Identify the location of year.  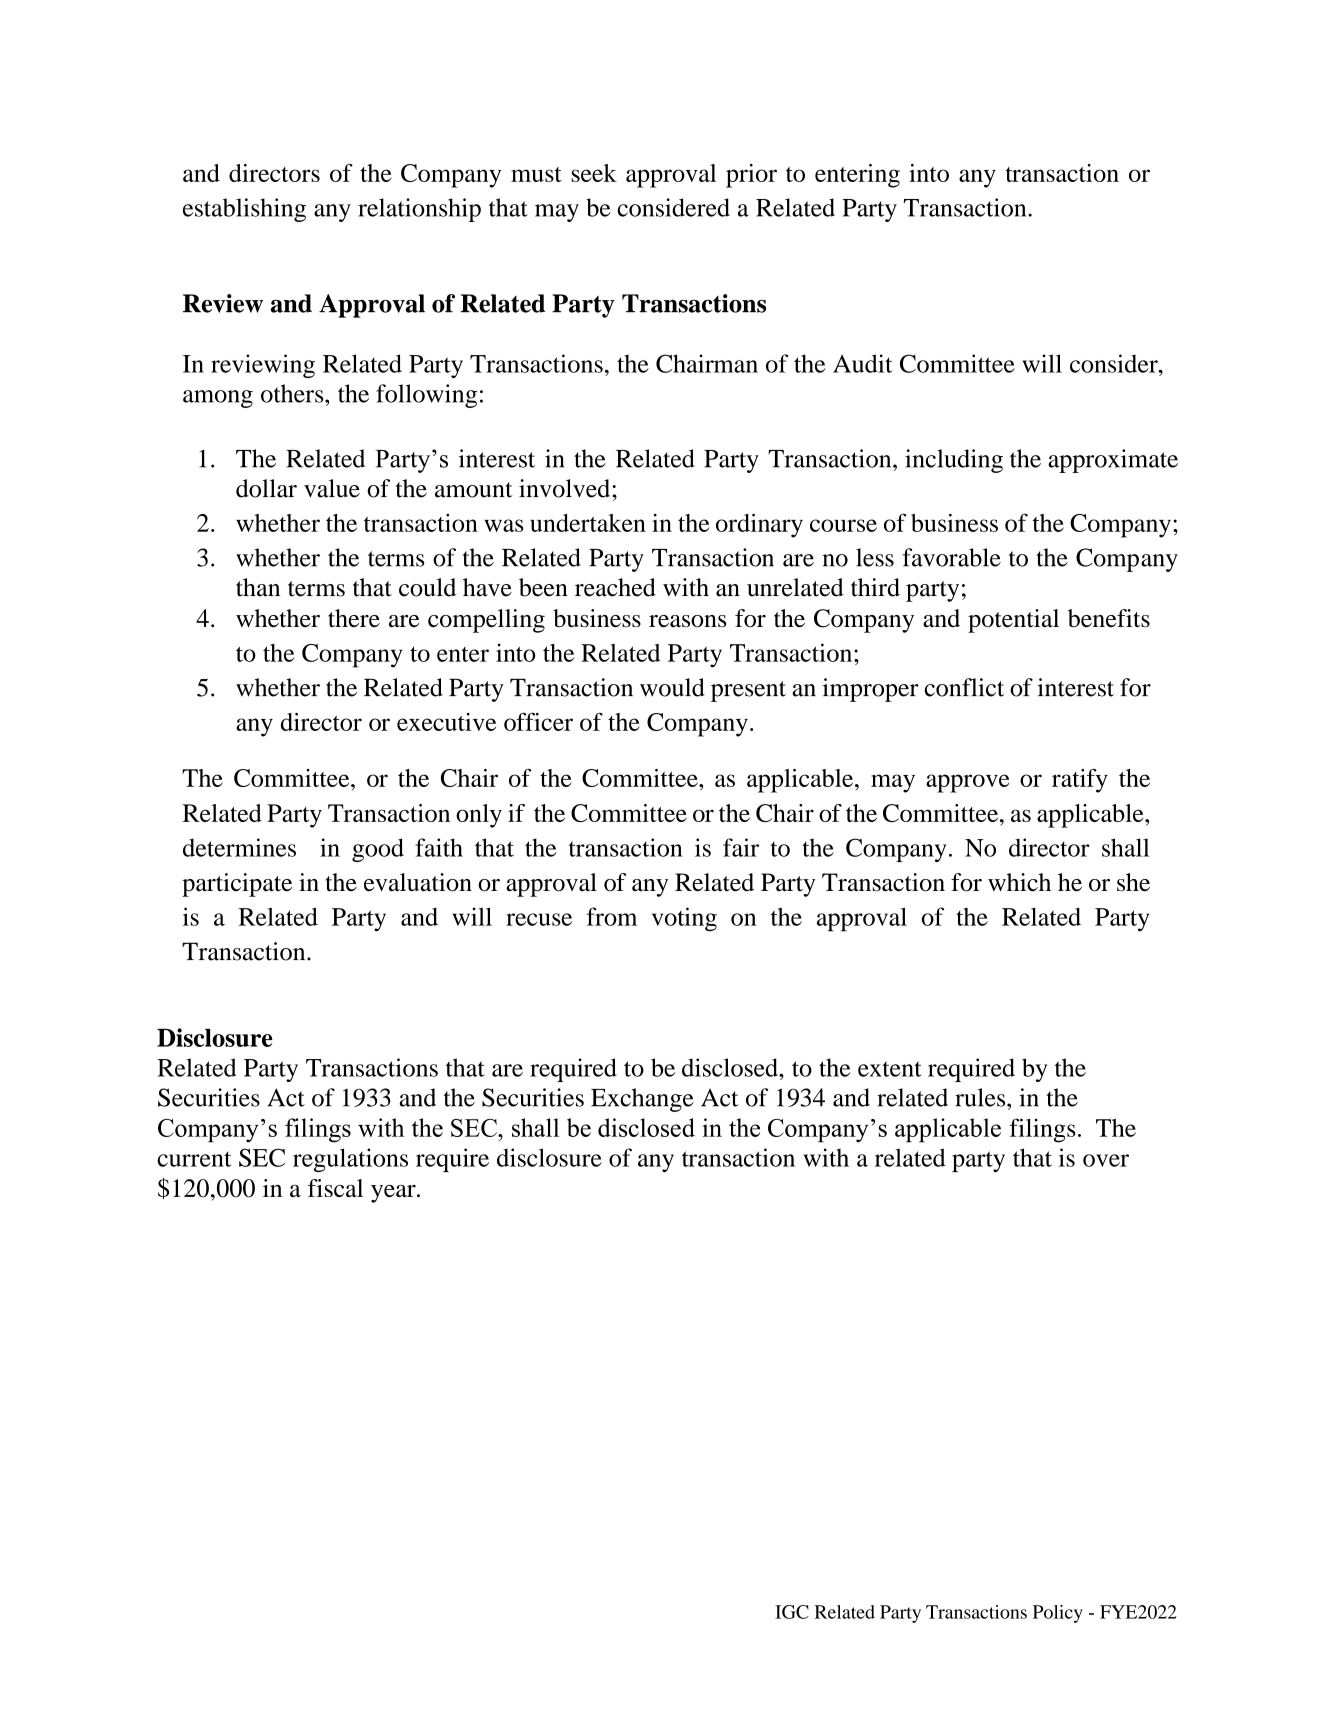
(394, 1194).
